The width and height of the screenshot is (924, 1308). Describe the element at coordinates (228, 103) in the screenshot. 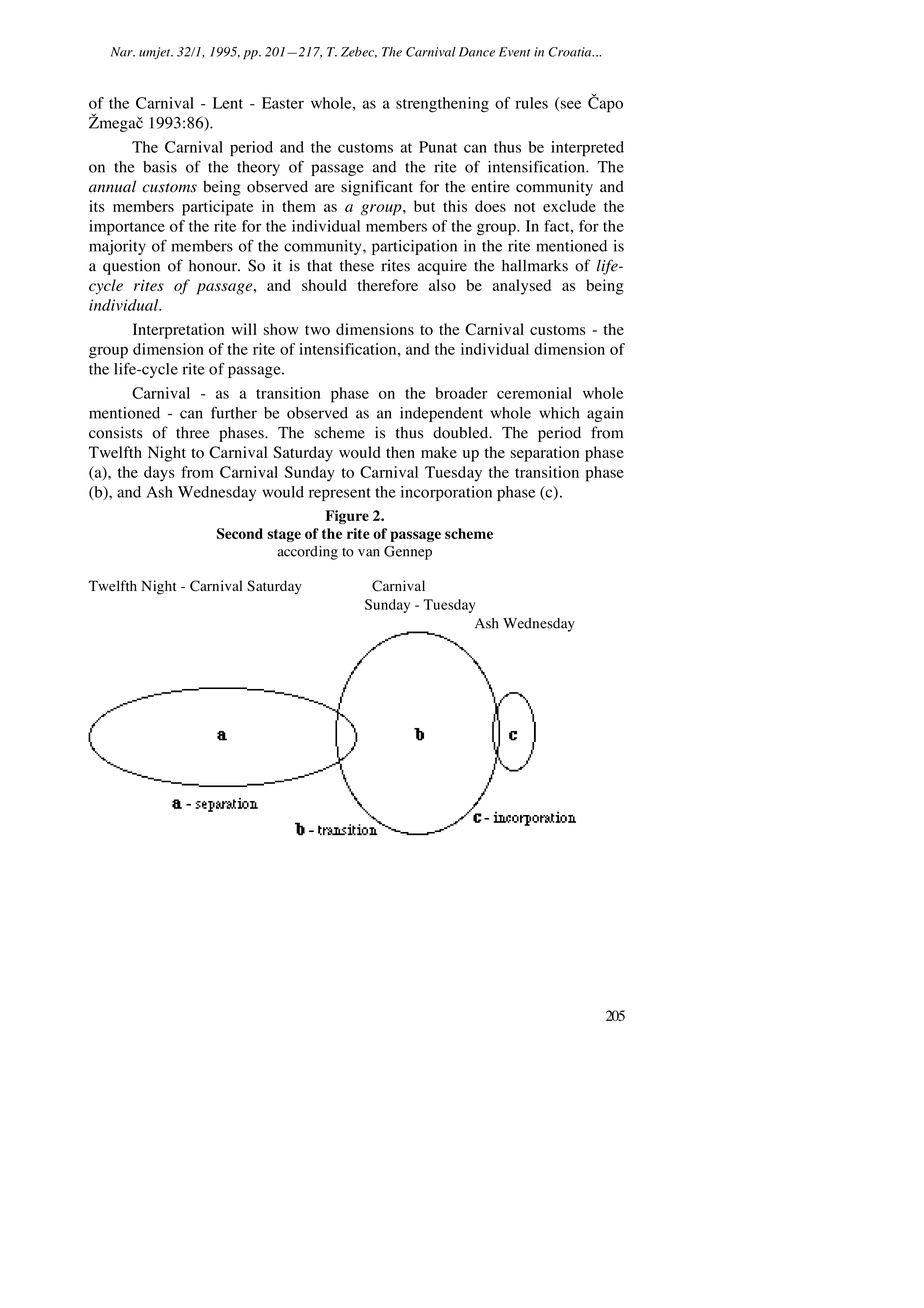

I see `Lent` at that location.
